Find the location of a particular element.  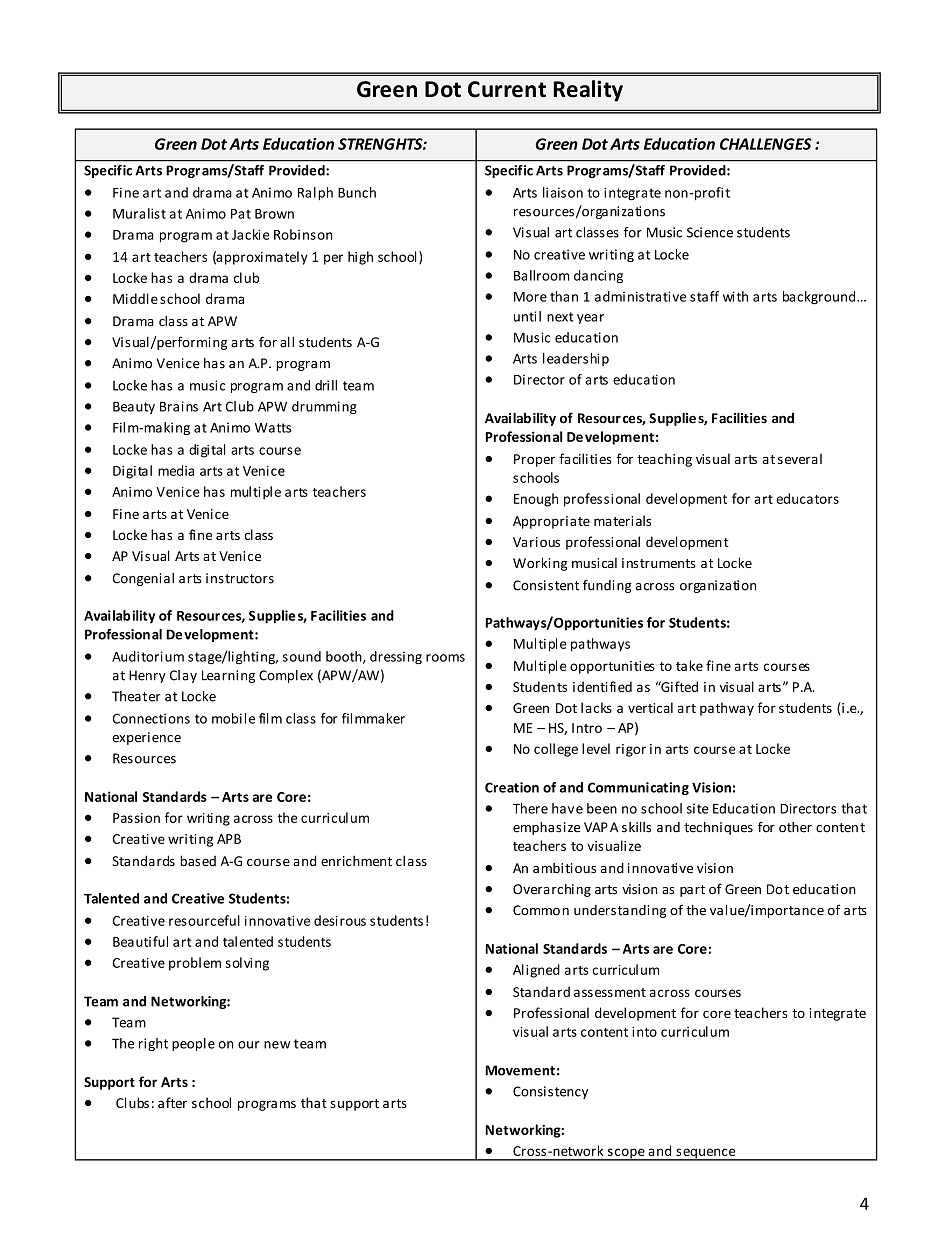

Movement is located at coordinates (520, 1070).
